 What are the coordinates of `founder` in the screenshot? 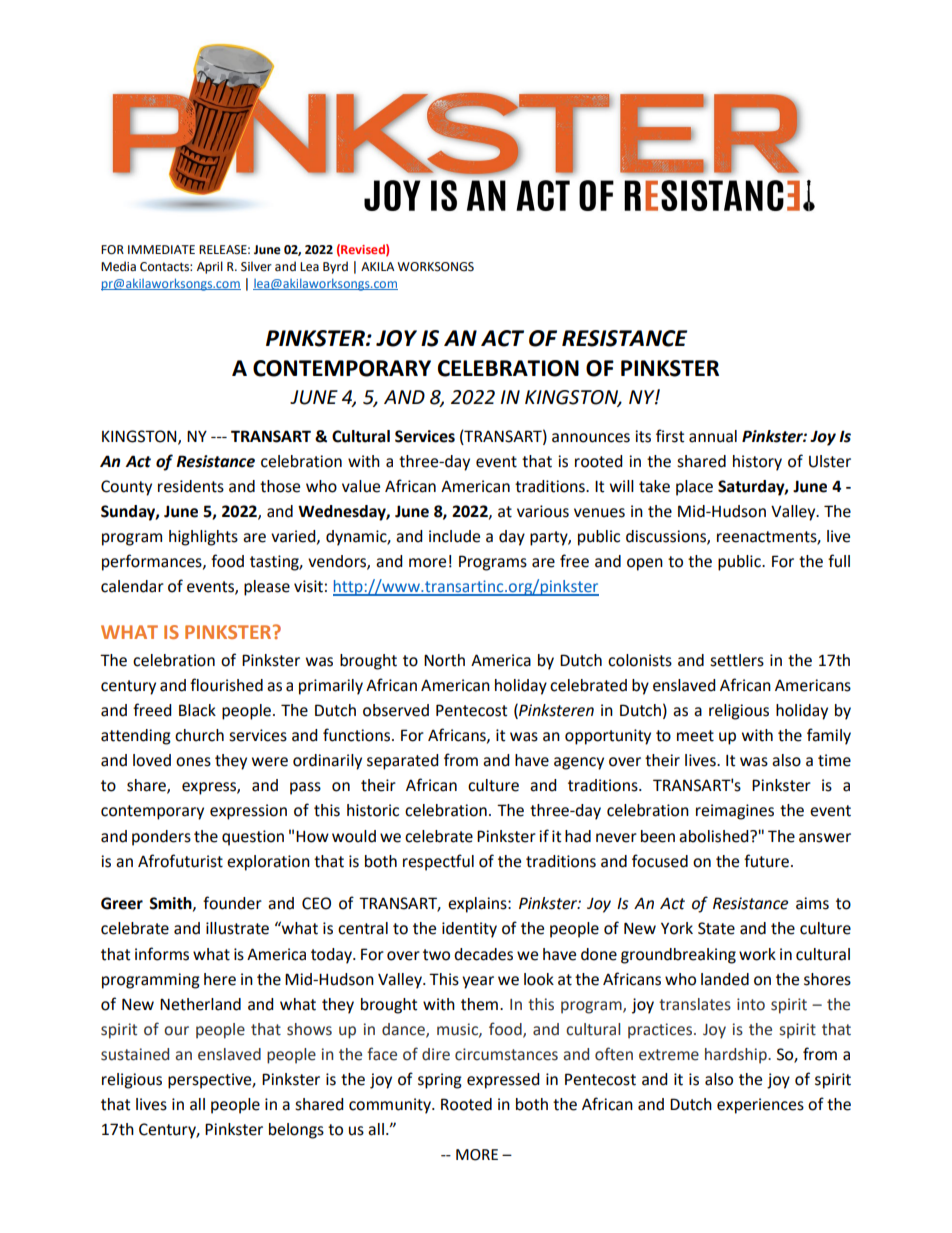 It's located at (232, 903).
